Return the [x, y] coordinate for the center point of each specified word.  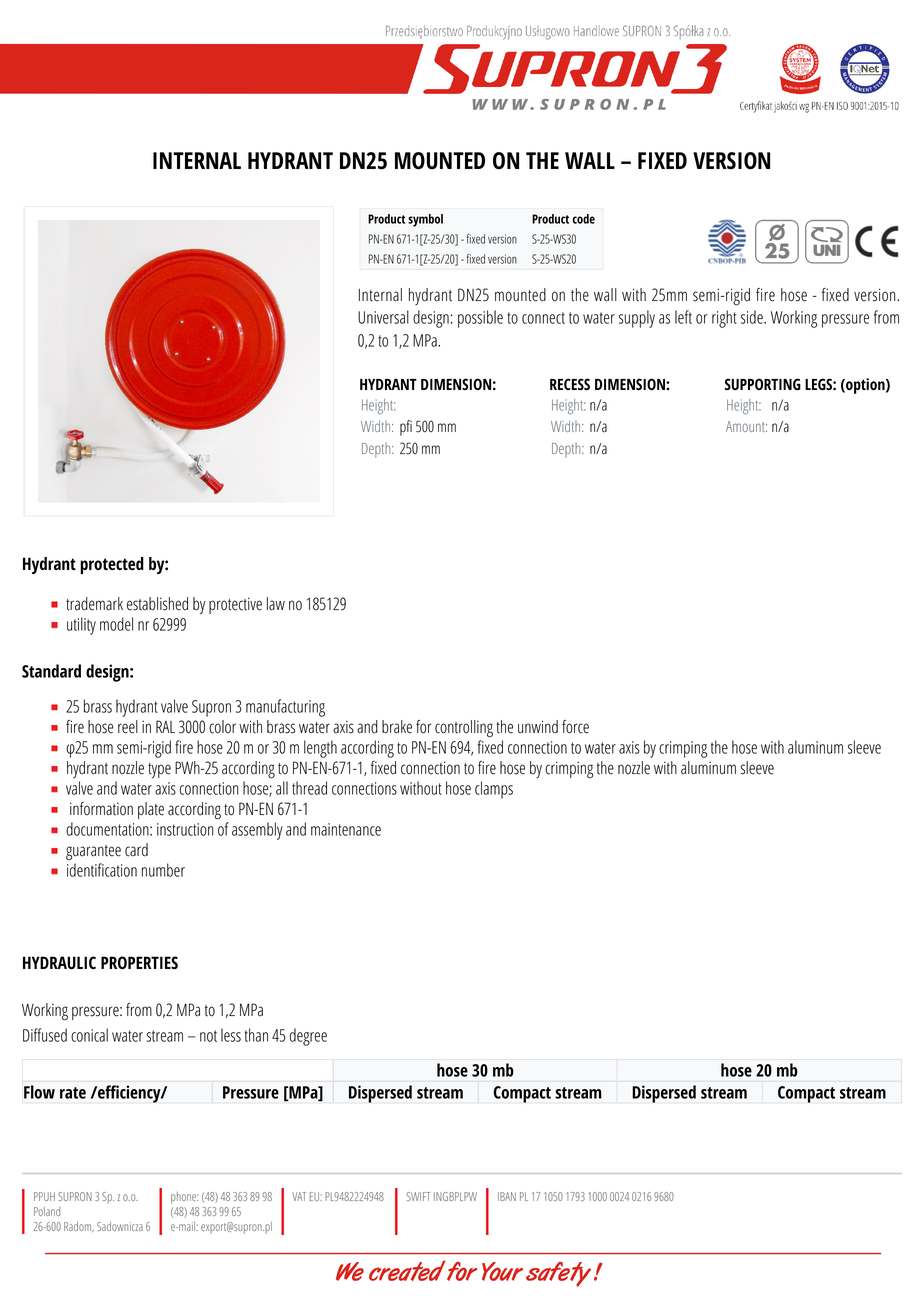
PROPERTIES [139, 962]
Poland [47, 1211]
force [575, 727]
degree [308, 1037]
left [683, 317]
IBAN [507, 1196]
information [101, 809]
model [116, 624]
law [276, 604]
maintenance [346, 829]
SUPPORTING [763, 384]
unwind [538, 727]
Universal [383, 317]
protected [112, 565]
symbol [425, 220]
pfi [406, 428]
